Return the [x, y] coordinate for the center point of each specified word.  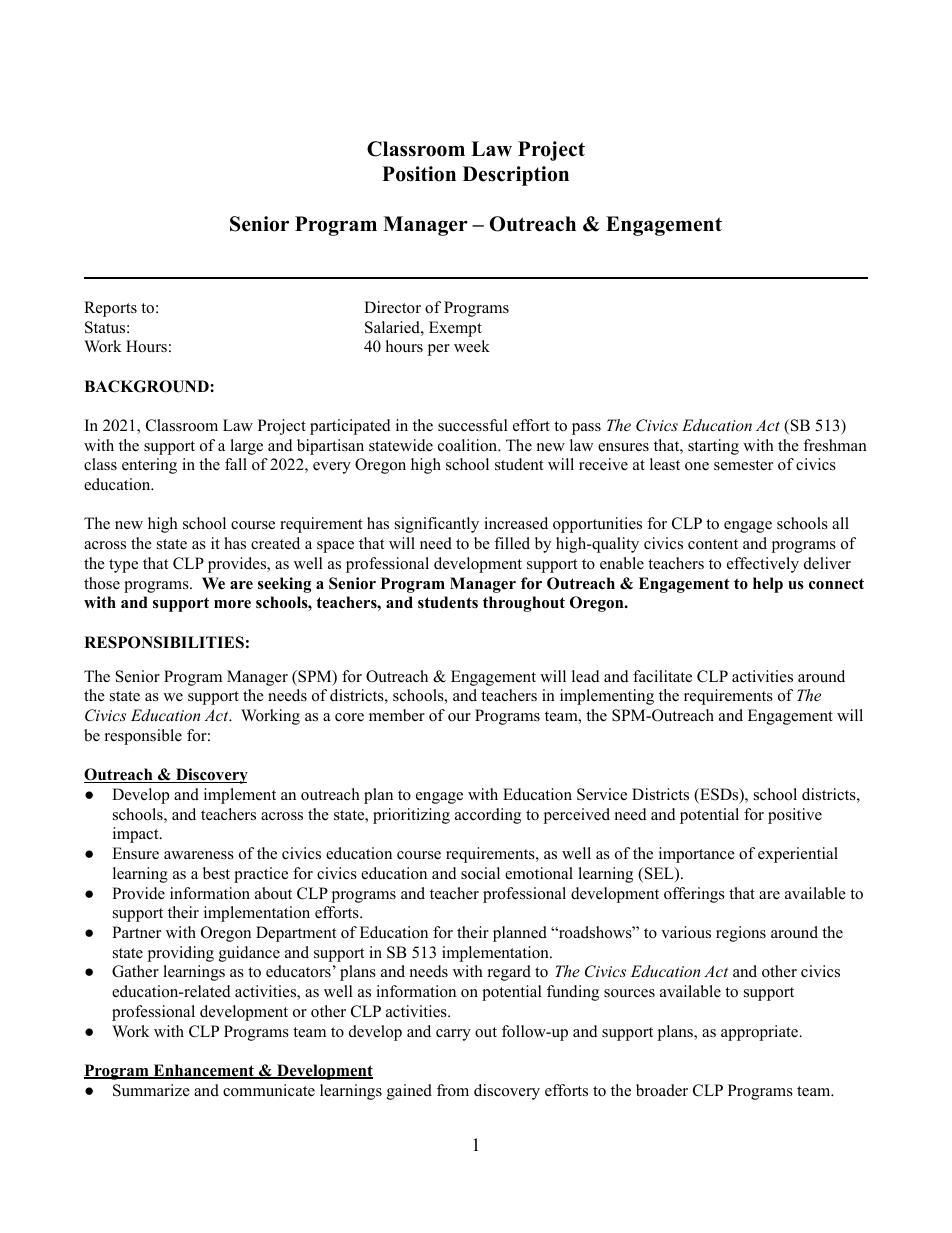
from [453, 1090]
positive [795, 816]
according [488, 816]
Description [516, 176]
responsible [143, 737]
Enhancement [203, 1071]
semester [743, 465]
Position [419, 174]
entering [149, 466]
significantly [437, 525]
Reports [110, 309]
